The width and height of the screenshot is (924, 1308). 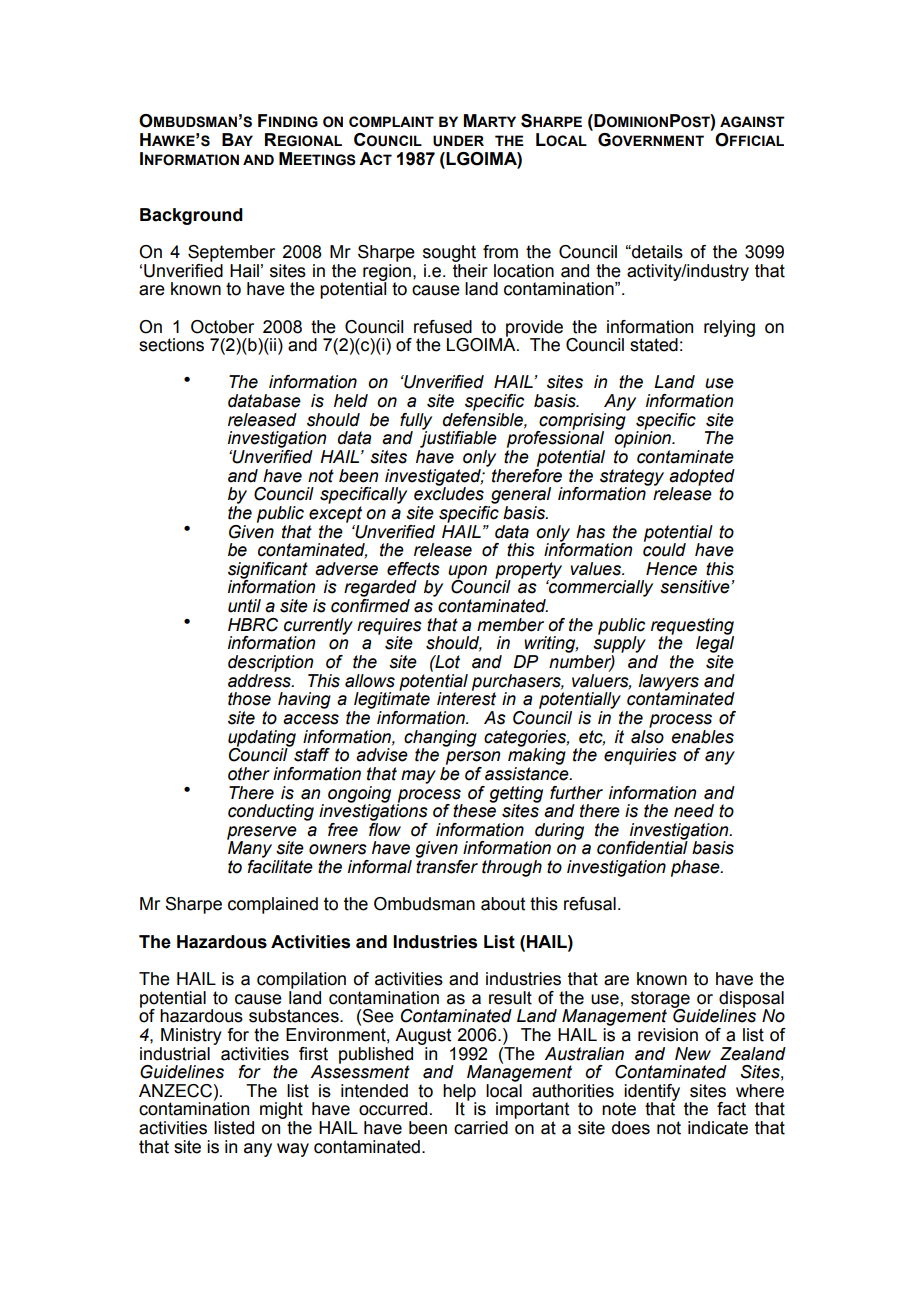 I want to click on might, so click(x=281, y=1112).
